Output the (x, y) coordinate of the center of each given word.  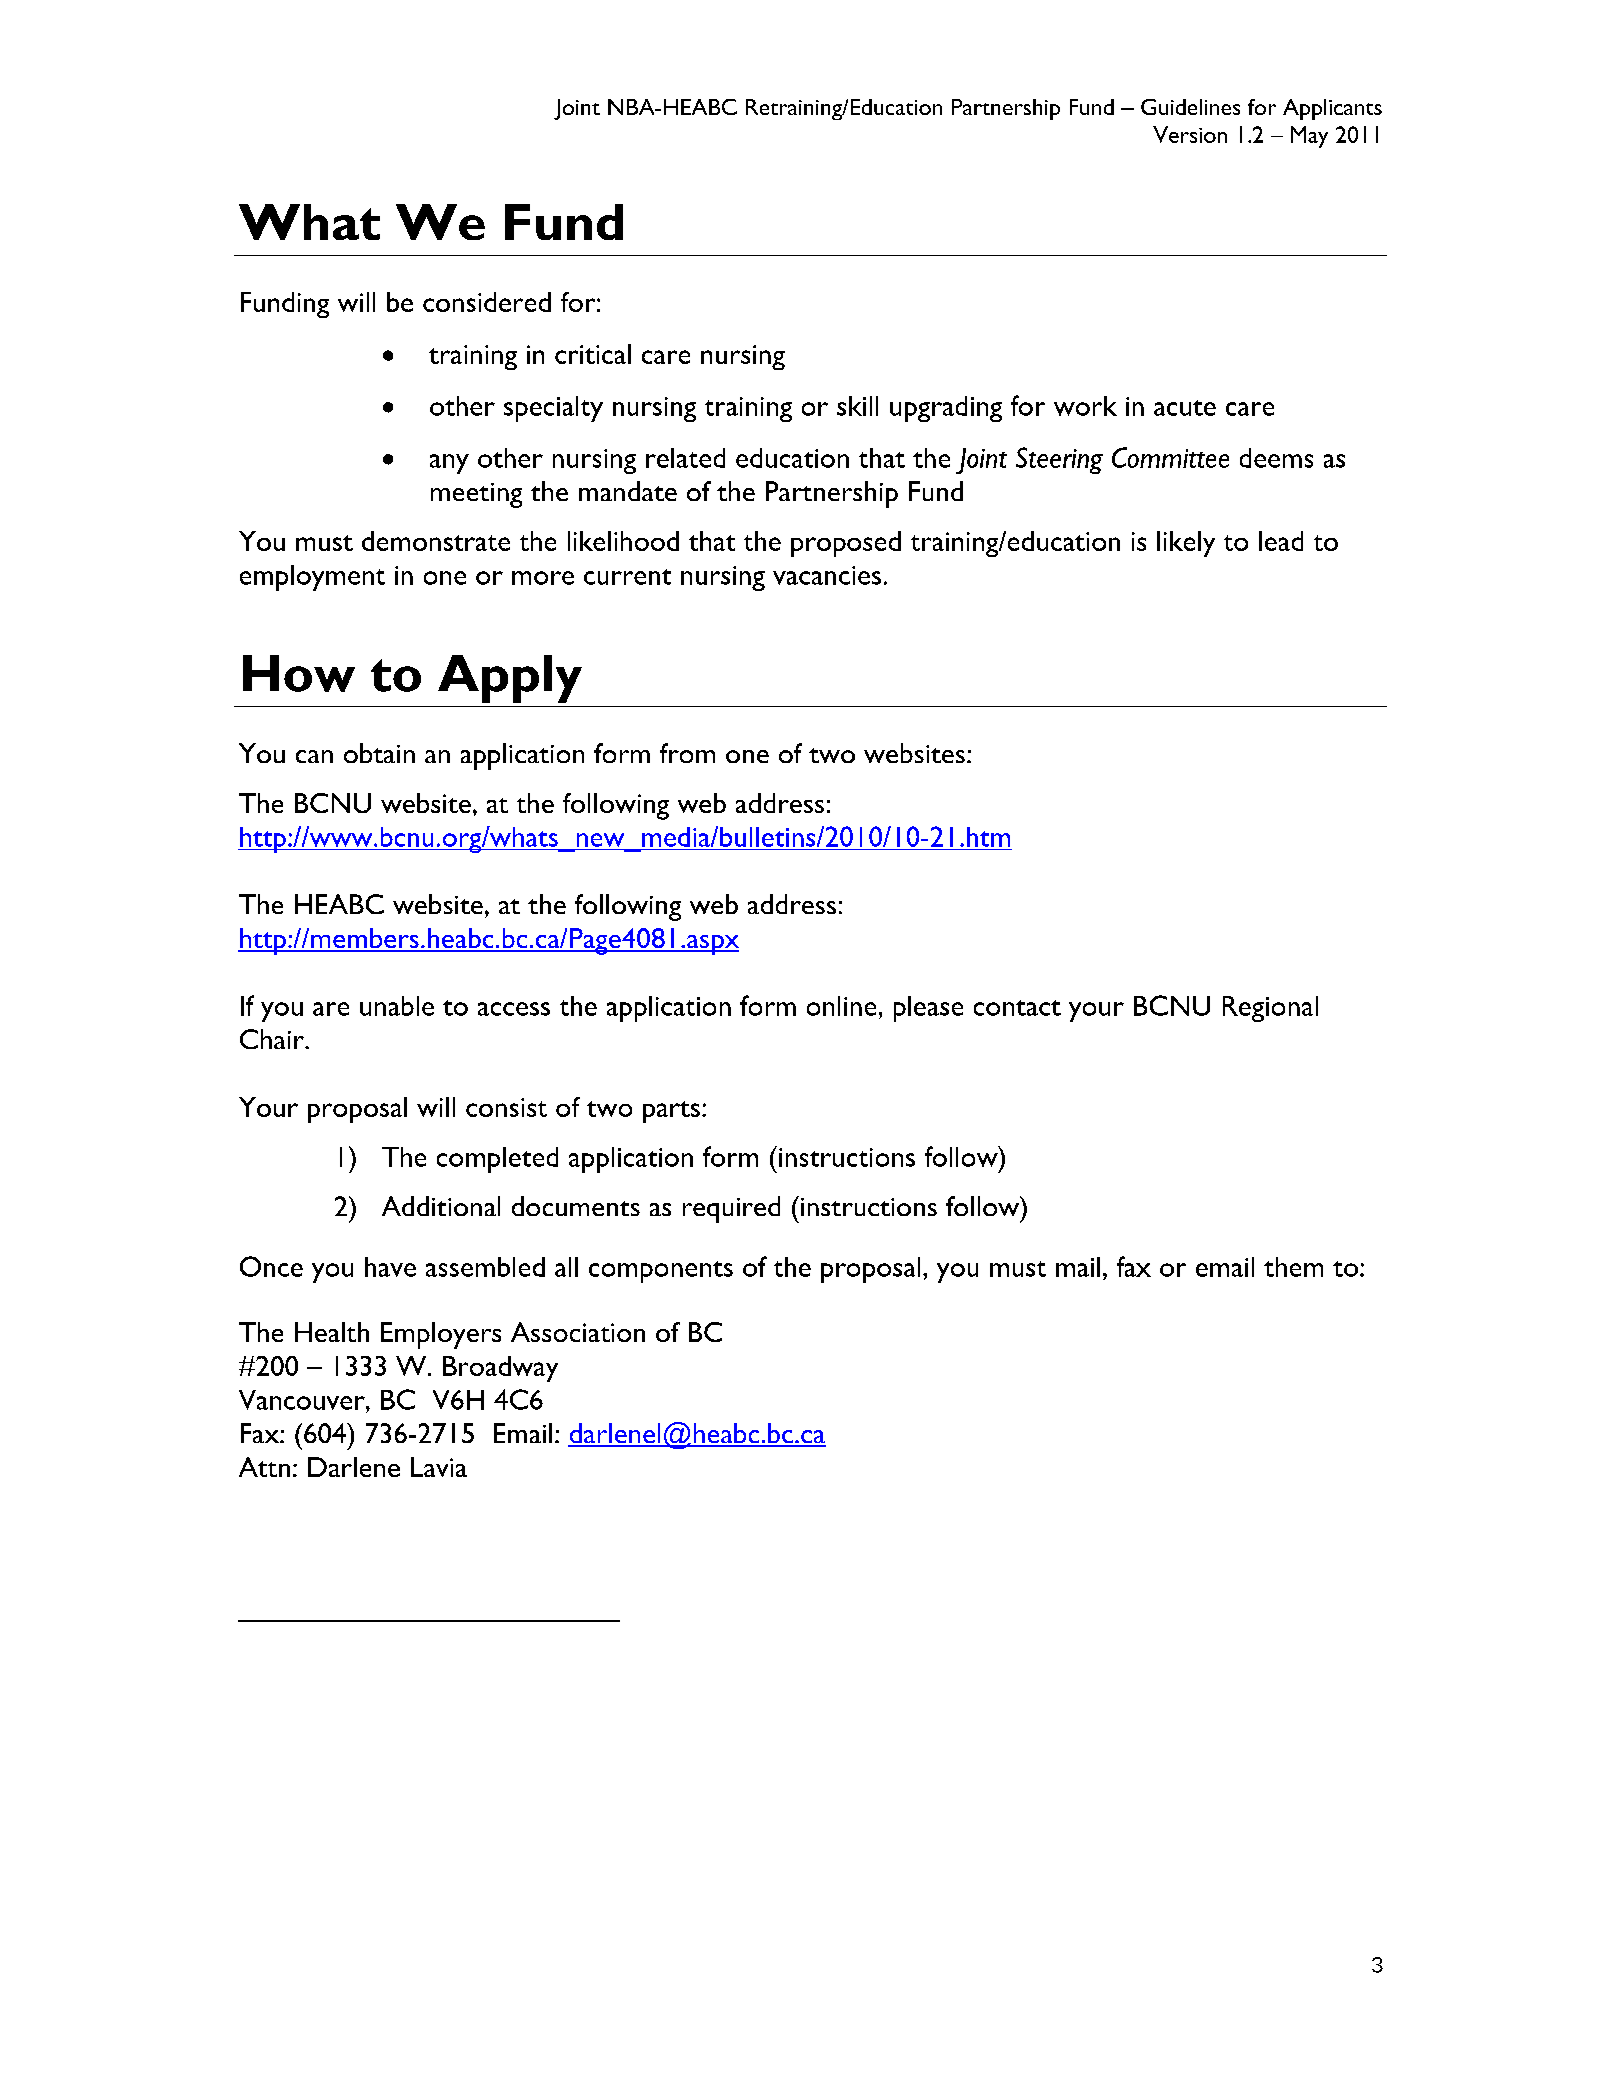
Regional (1270, 1009)
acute (1185, 408)
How (299, 673)
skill (857, 406)
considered (487, 302)
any (449, 464)
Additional (441, 1206)
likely (1186, 544)
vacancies (827, 575)
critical (593, 354)
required (731, 1209)
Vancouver (303, 1400)
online (841, 1006)
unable (397, 1006)
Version (1190, 134)
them (1293, 1267)
